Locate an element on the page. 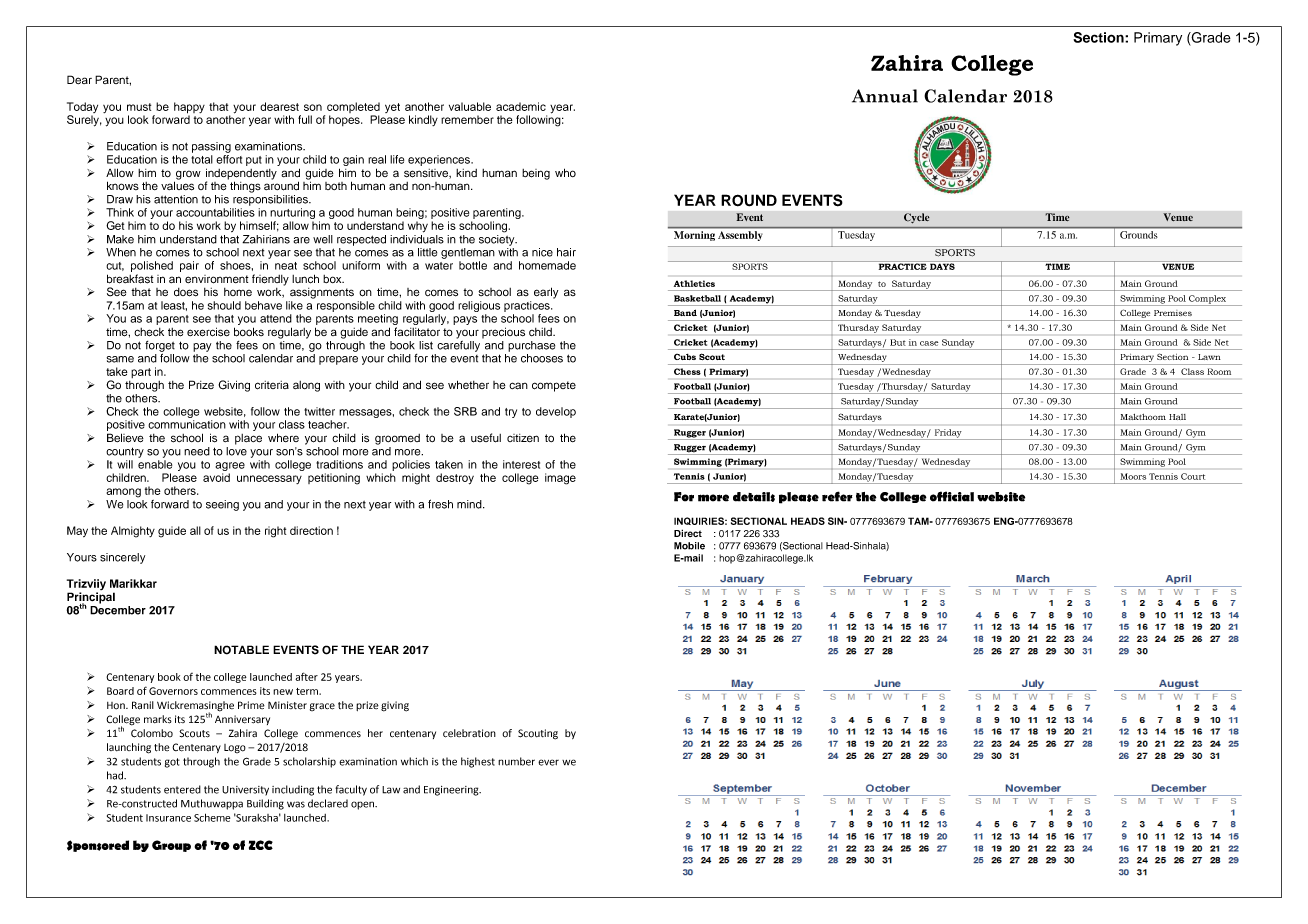  ever is located at coordinates (548, 762).
